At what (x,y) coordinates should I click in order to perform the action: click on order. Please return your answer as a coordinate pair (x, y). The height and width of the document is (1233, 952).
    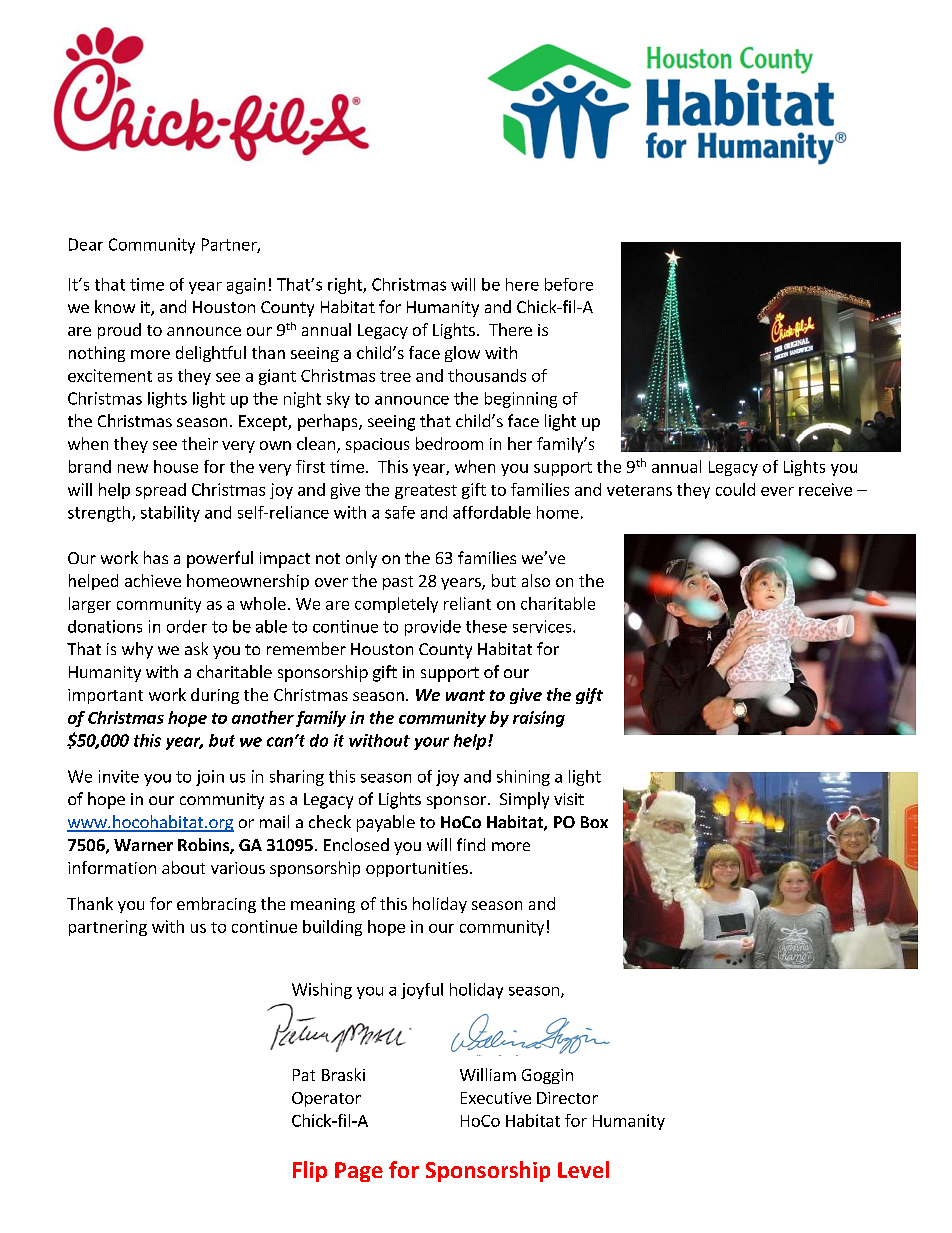
    Looking at the image, I should click on (187, 626).
